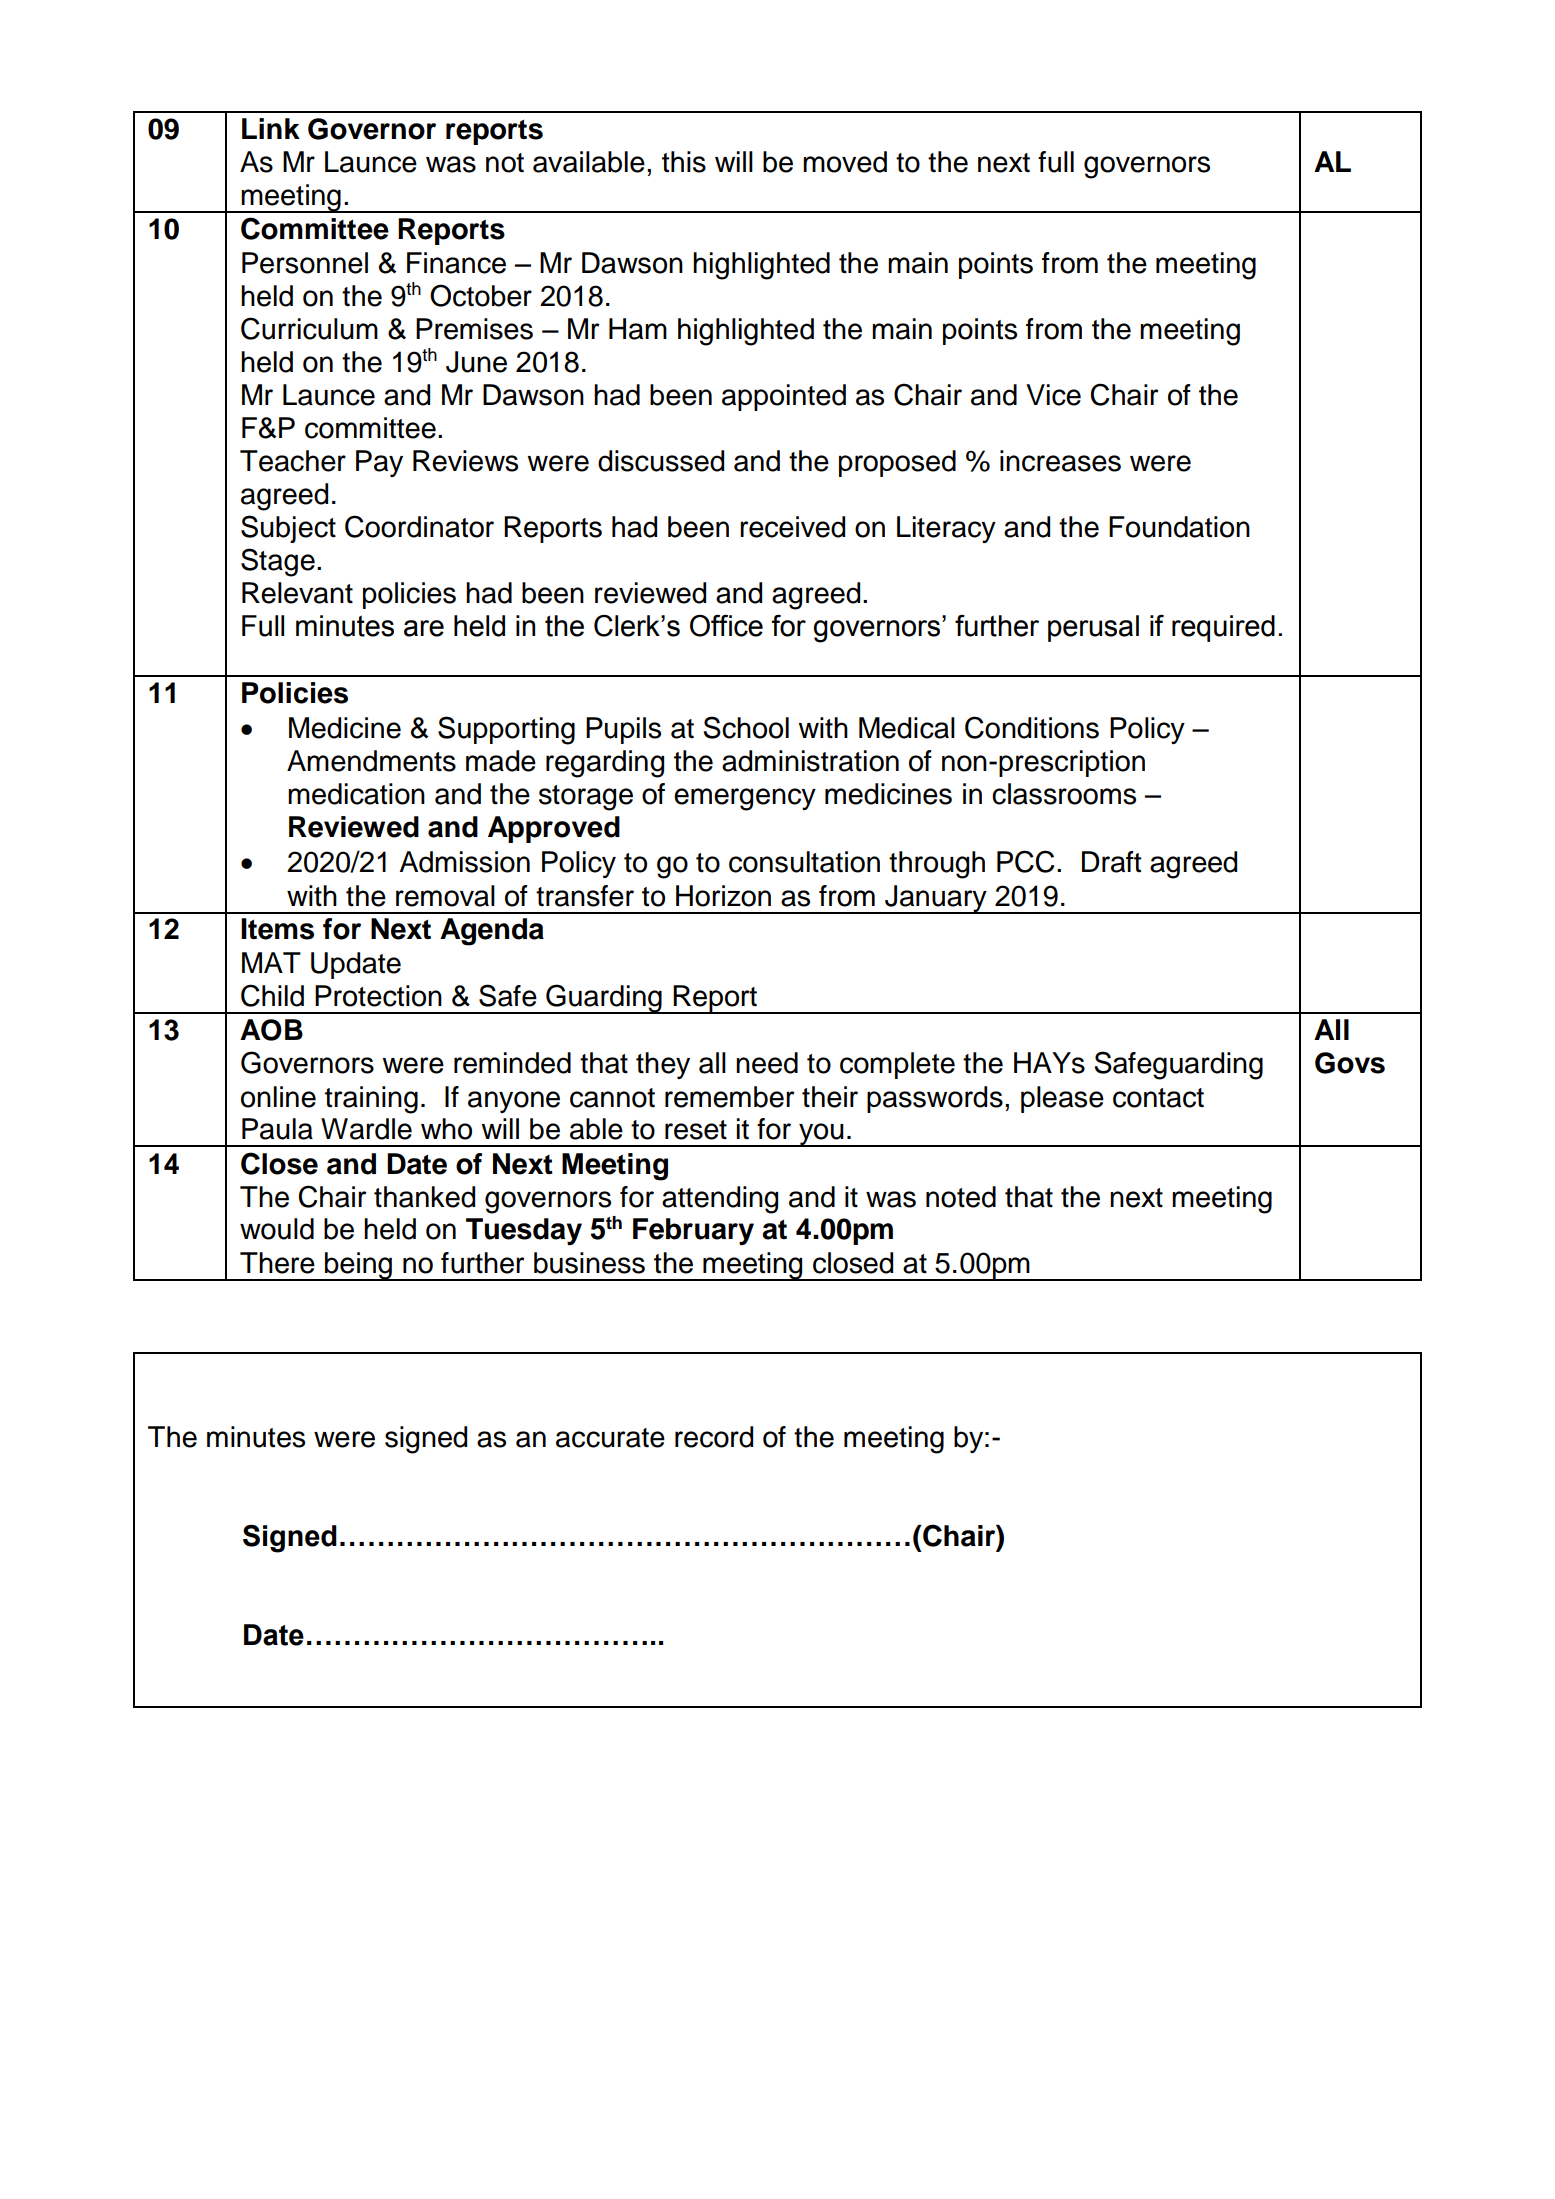 The width and height of the document is (1555, 2199). What do you see at coordinates (845, 162) in the document?
I see `moved` at bounding box center [845, 162].
